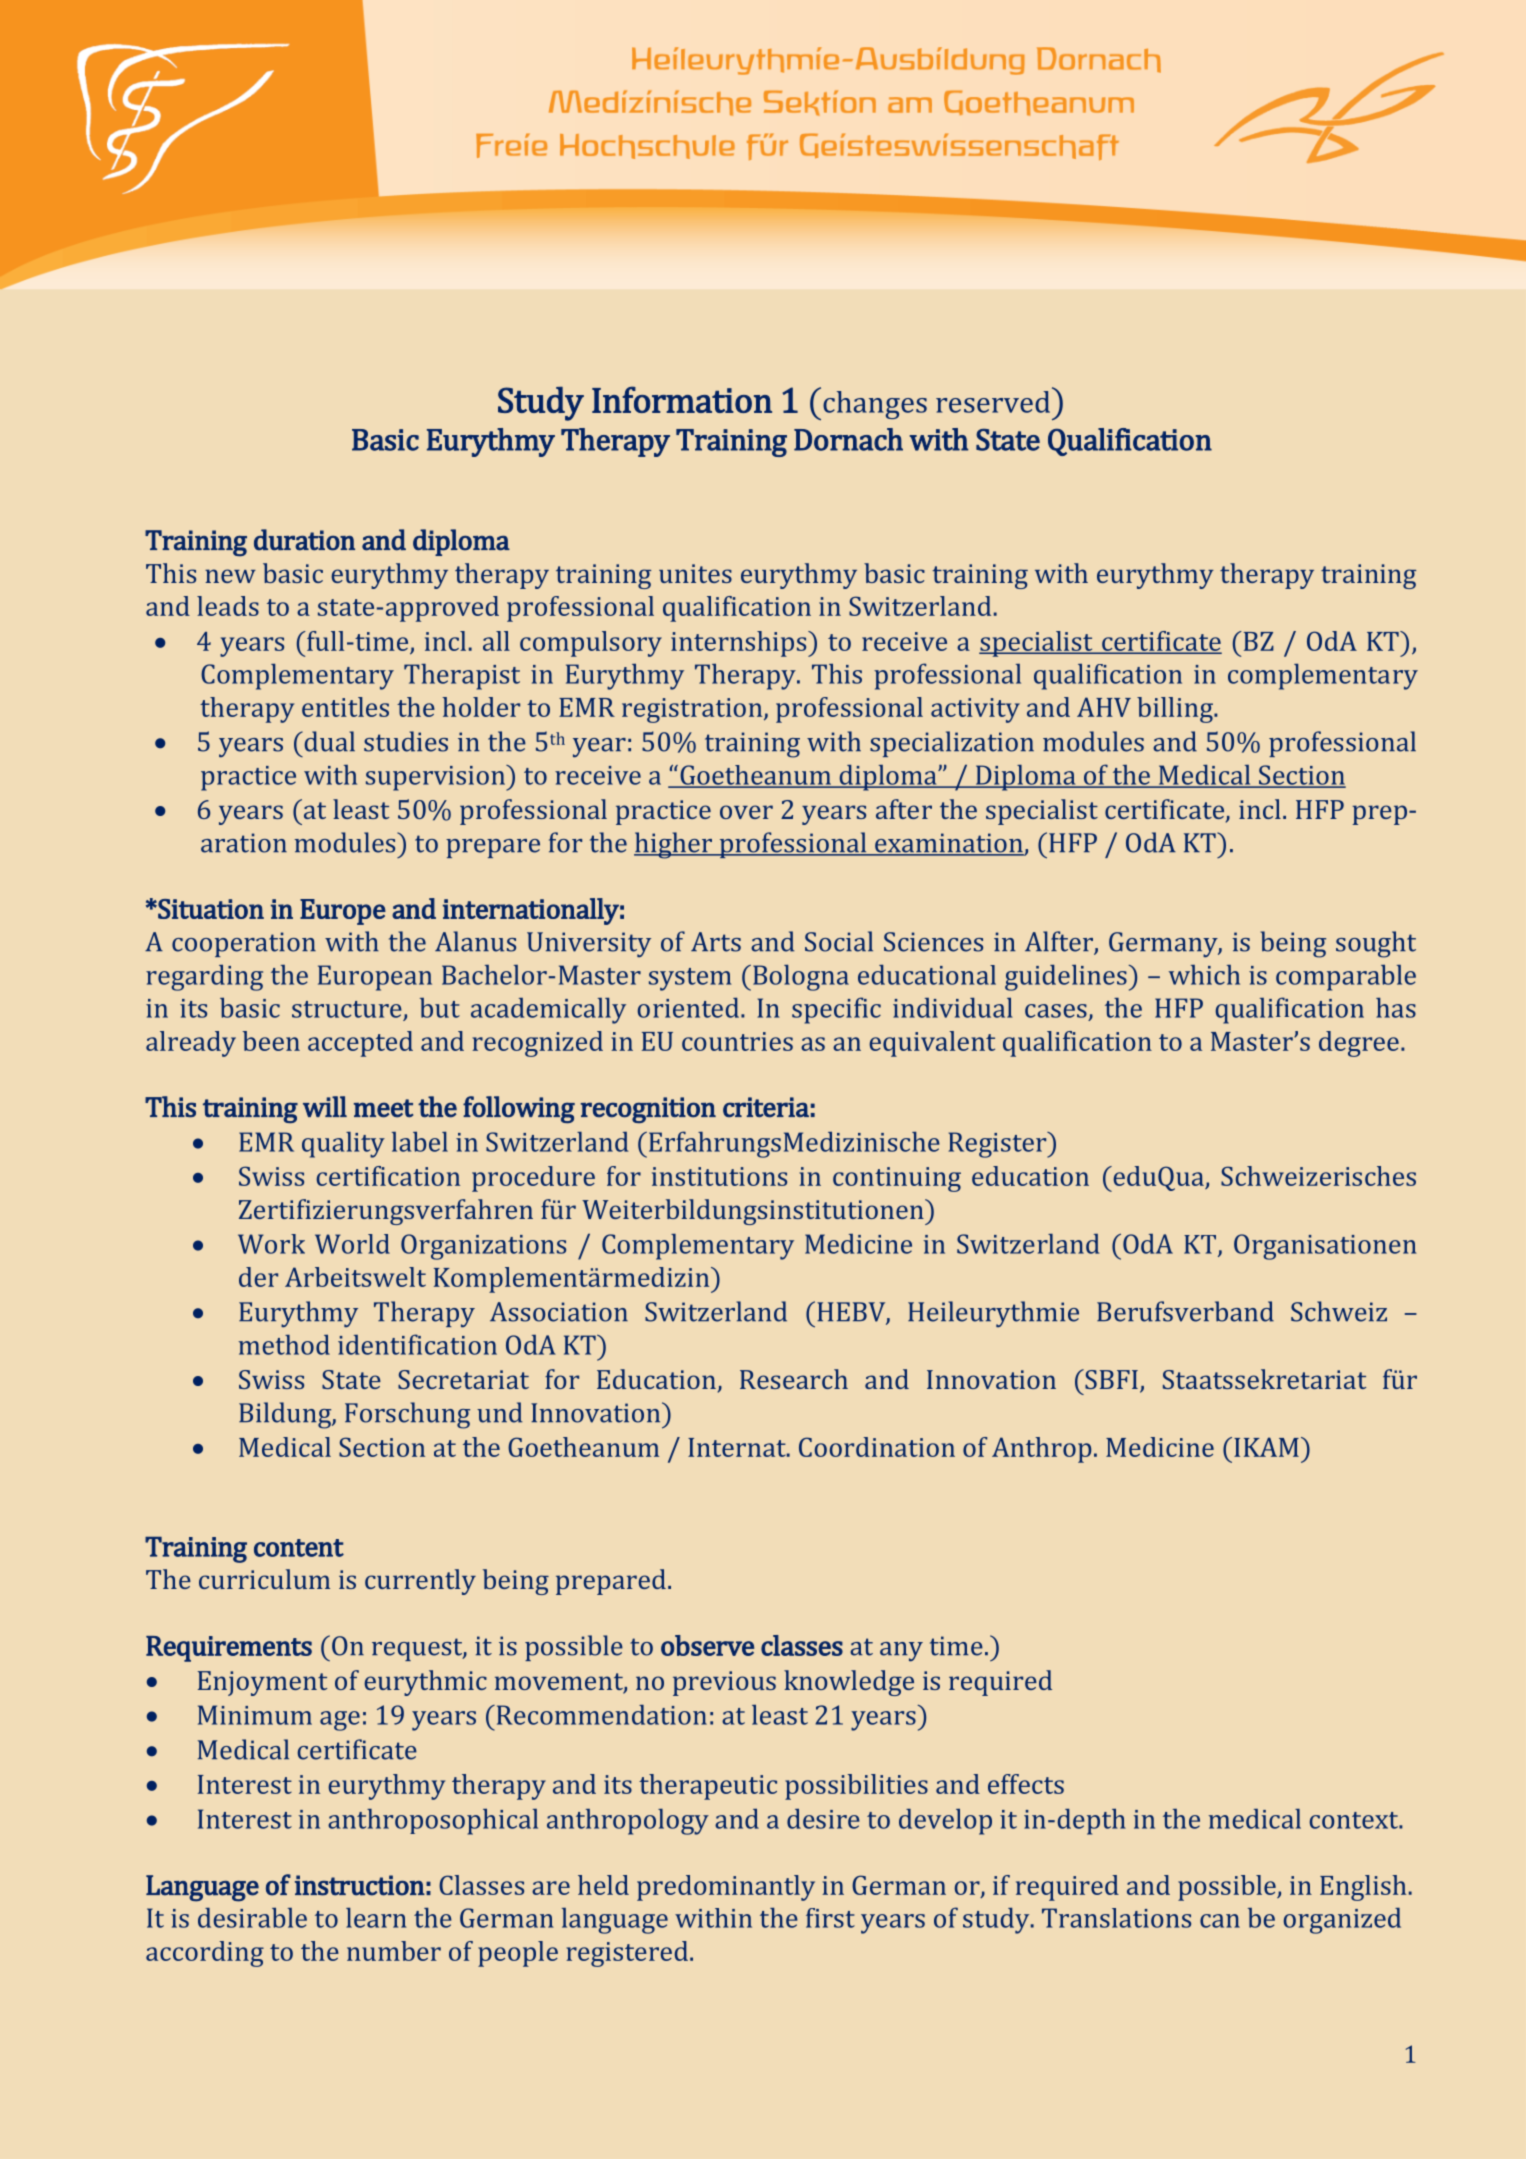 The height and width of the screenshot is (2159, 1526). What do you see at coordinates (299, 1548) in the screenshot?
I see `content` at bounding box center [299, 1548].
